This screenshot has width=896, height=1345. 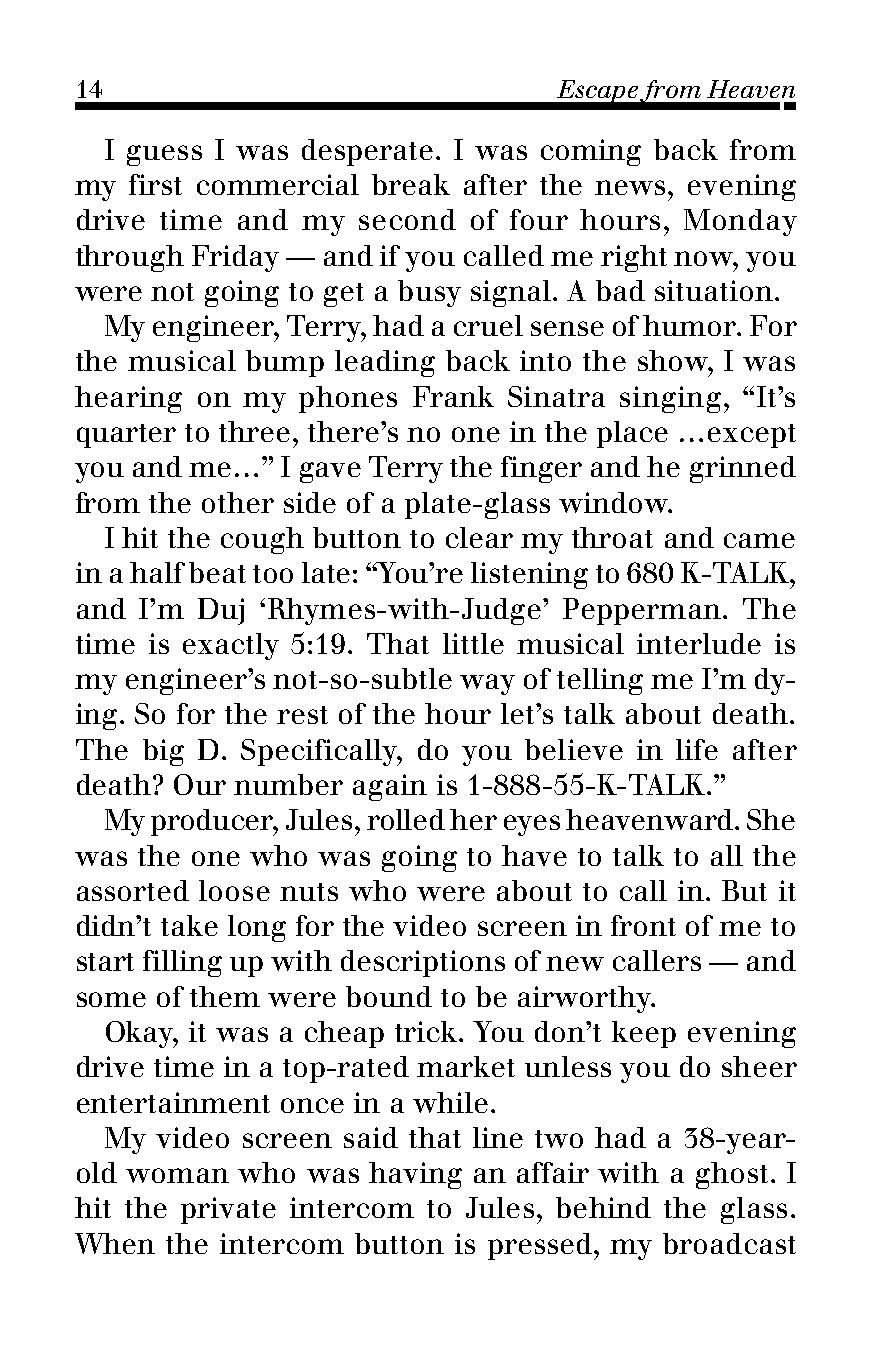 I want to click on break, so click(x=411, y=184).
